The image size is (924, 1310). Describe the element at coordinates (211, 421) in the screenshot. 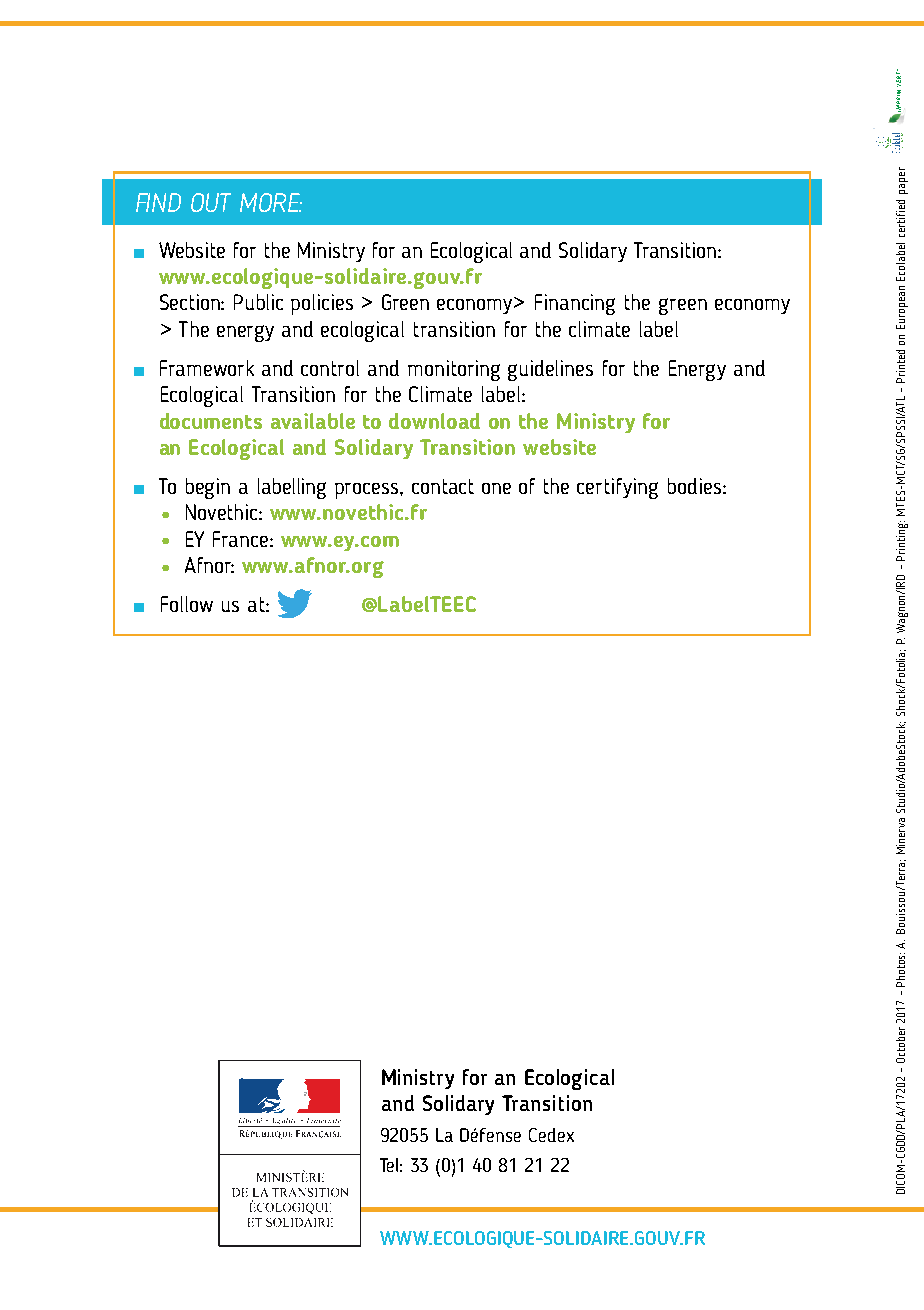

I see `documents` at that location.
